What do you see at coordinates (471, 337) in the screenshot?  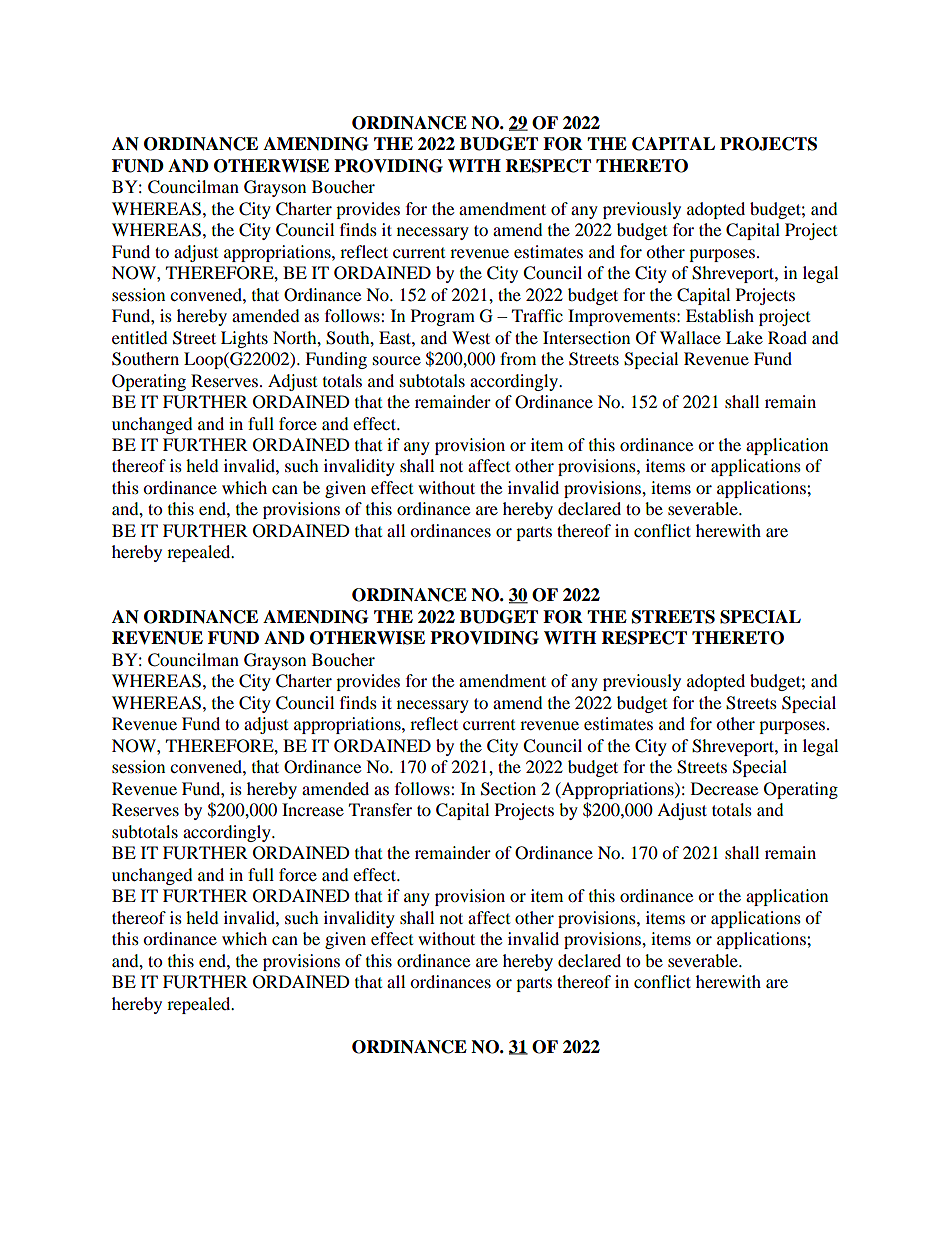 I see `West` at bounding box center [471, 337].
